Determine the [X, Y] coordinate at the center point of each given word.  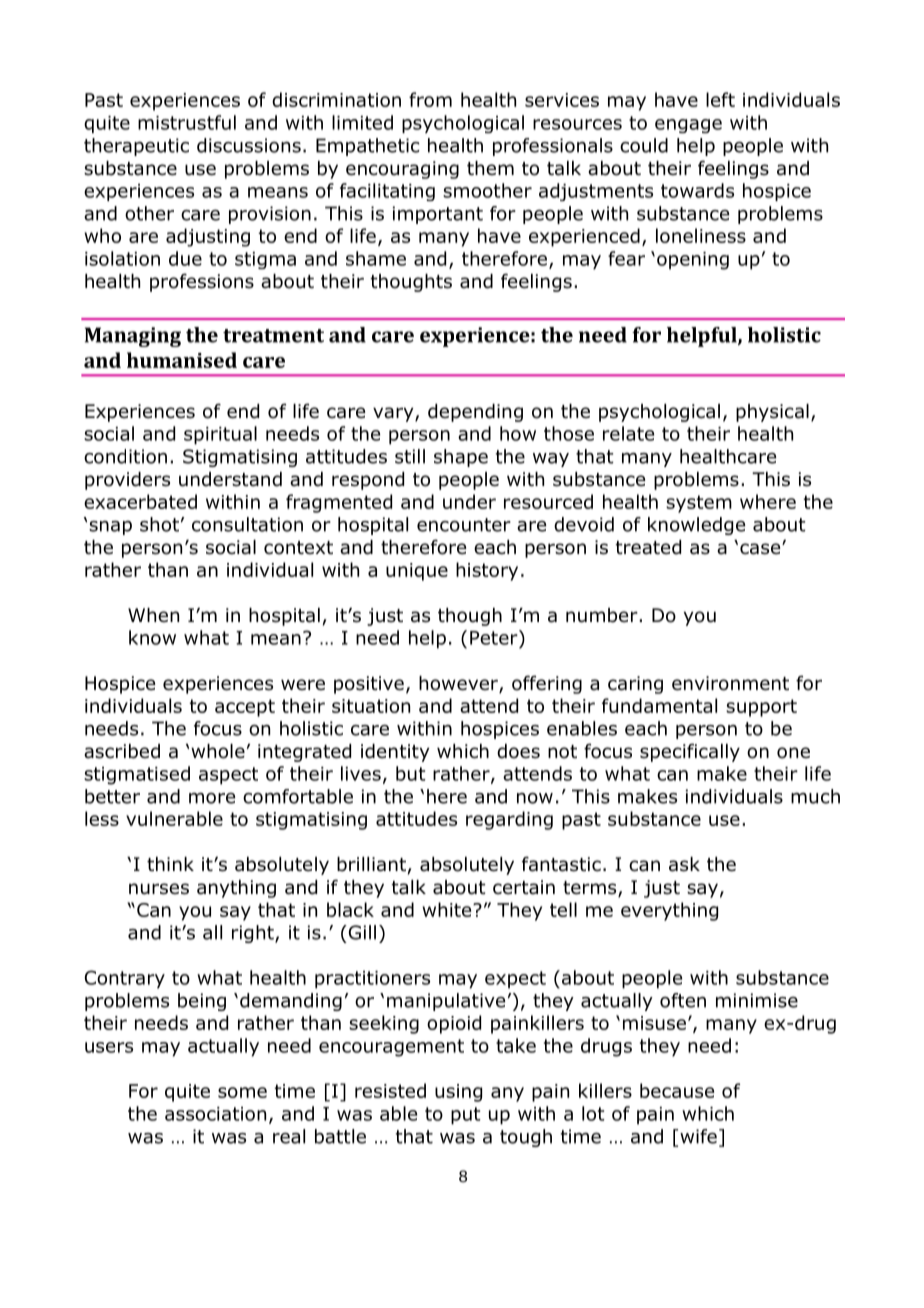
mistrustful [187, 122]
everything [669, 911]
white [448, 909]
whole [218, 751]
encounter [464, 525]
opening [693, 261]
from [430, 99]
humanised [182, 360]
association [215, 1114]
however [459, 684]
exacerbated [140, 501]
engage [688, 126]
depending [475, 413]
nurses [159, 889]
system [699, 504]
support [761, 708]
